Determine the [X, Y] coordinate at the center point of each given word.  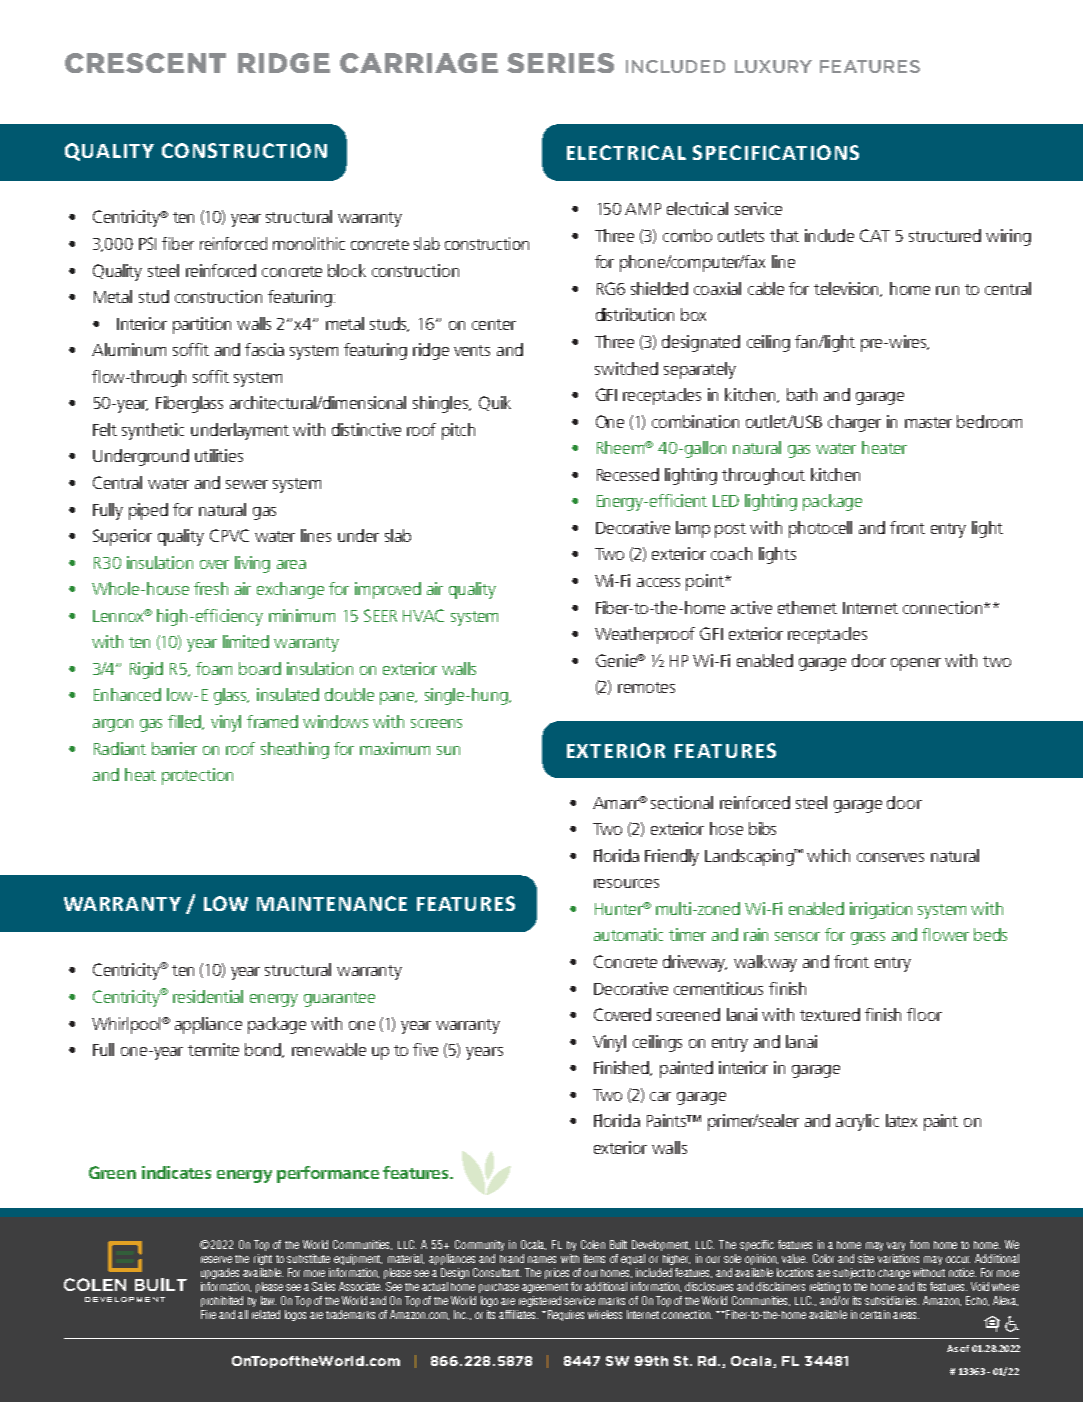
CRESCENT [145, 63]
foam [214, 668]
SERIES [560, 63]
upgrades [220, 1273]
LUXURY [773, 66]
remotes [646, 687]
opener [916, 664]
